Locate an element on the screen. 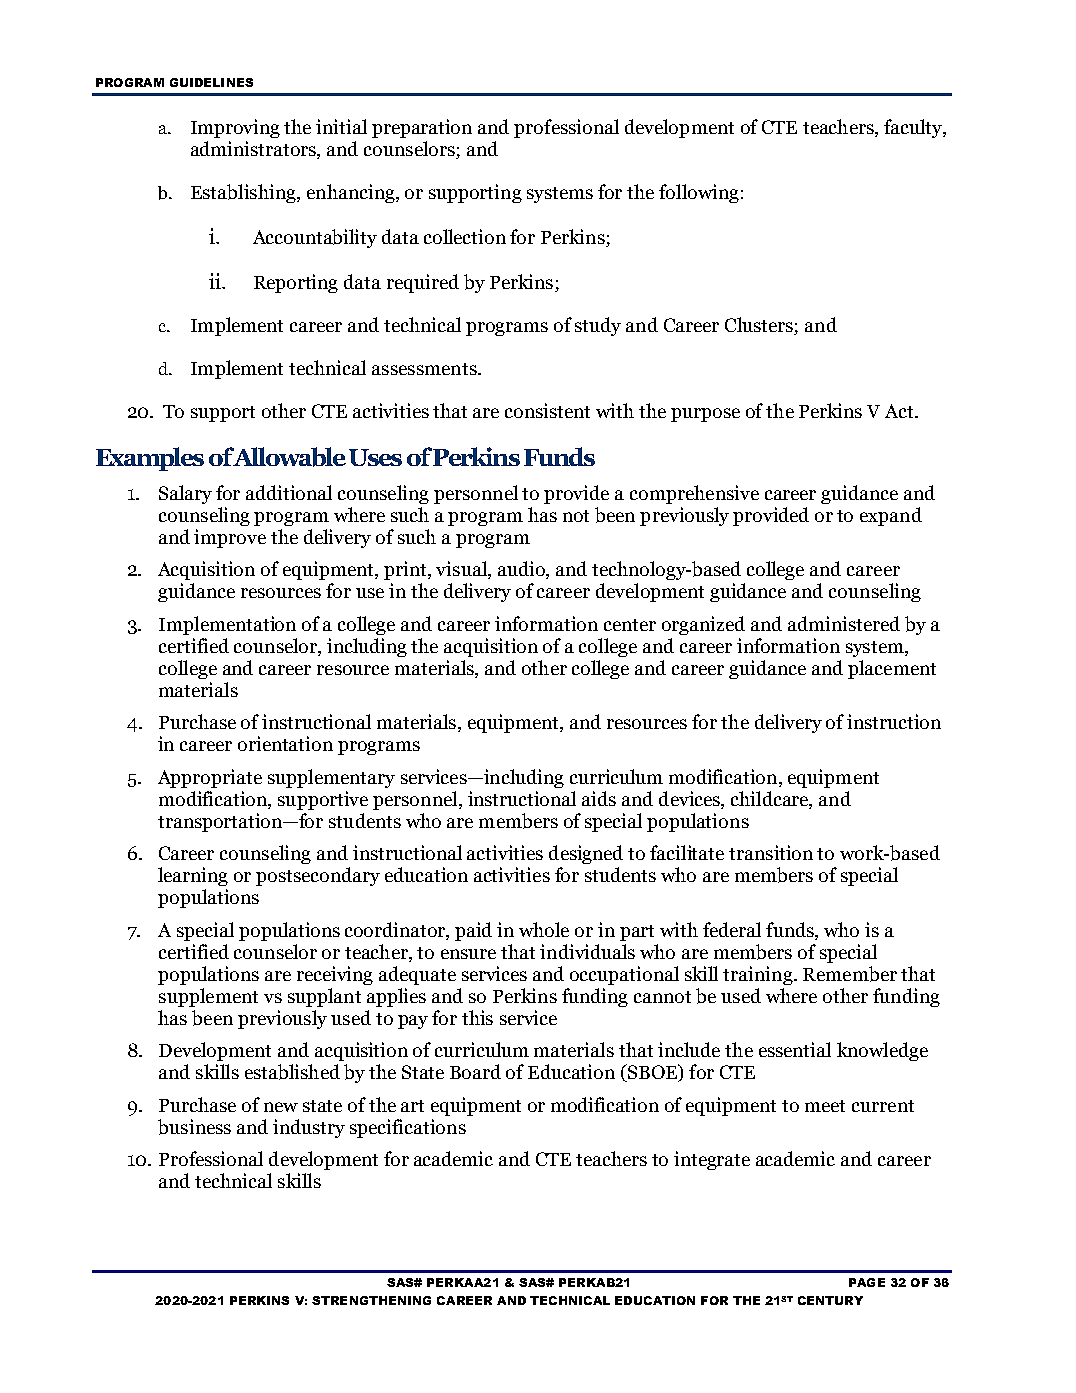  specifications is located at coordinates (408, 1128).
